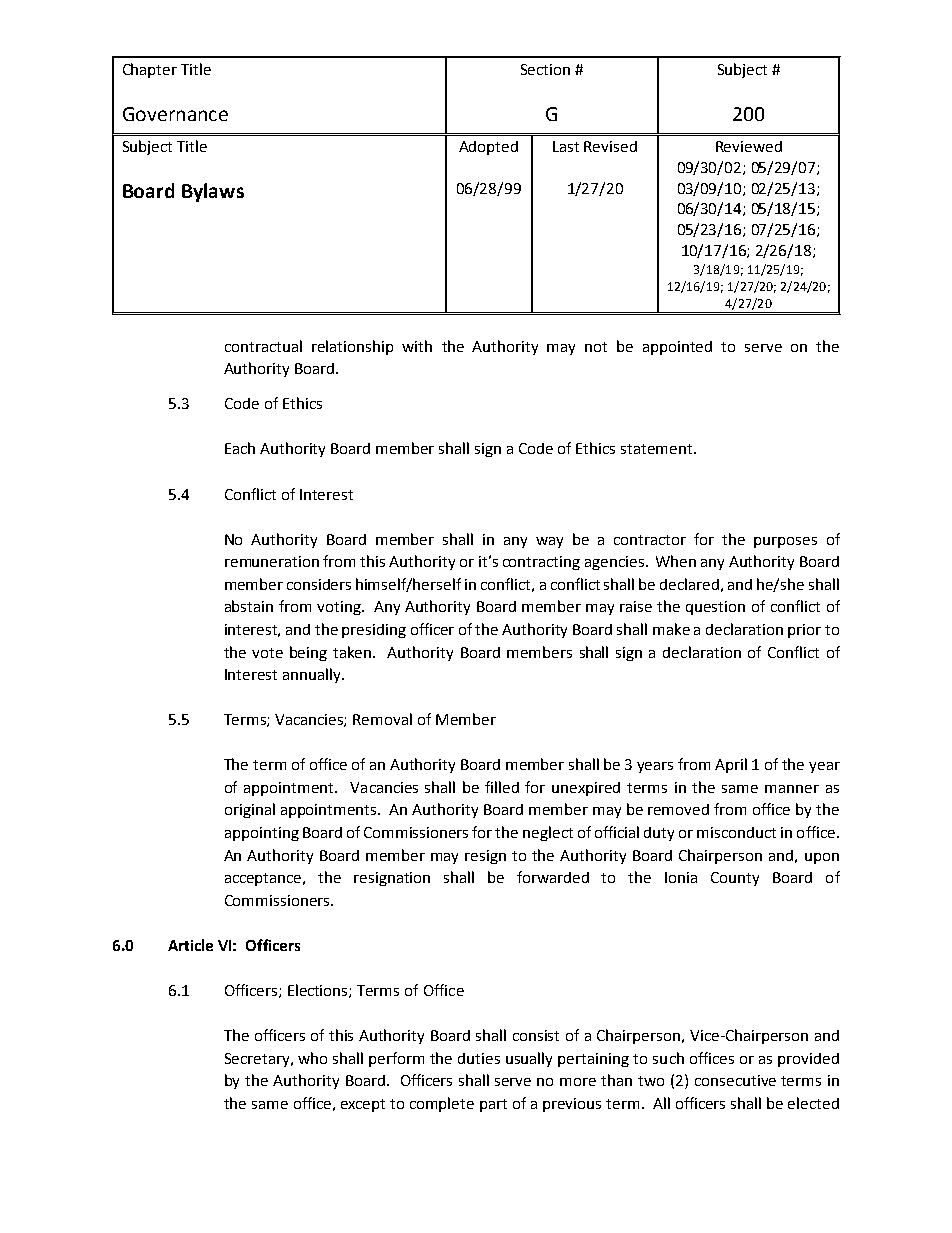 The image size is (952, 1233). I want to click on with, so click(417, 346).
